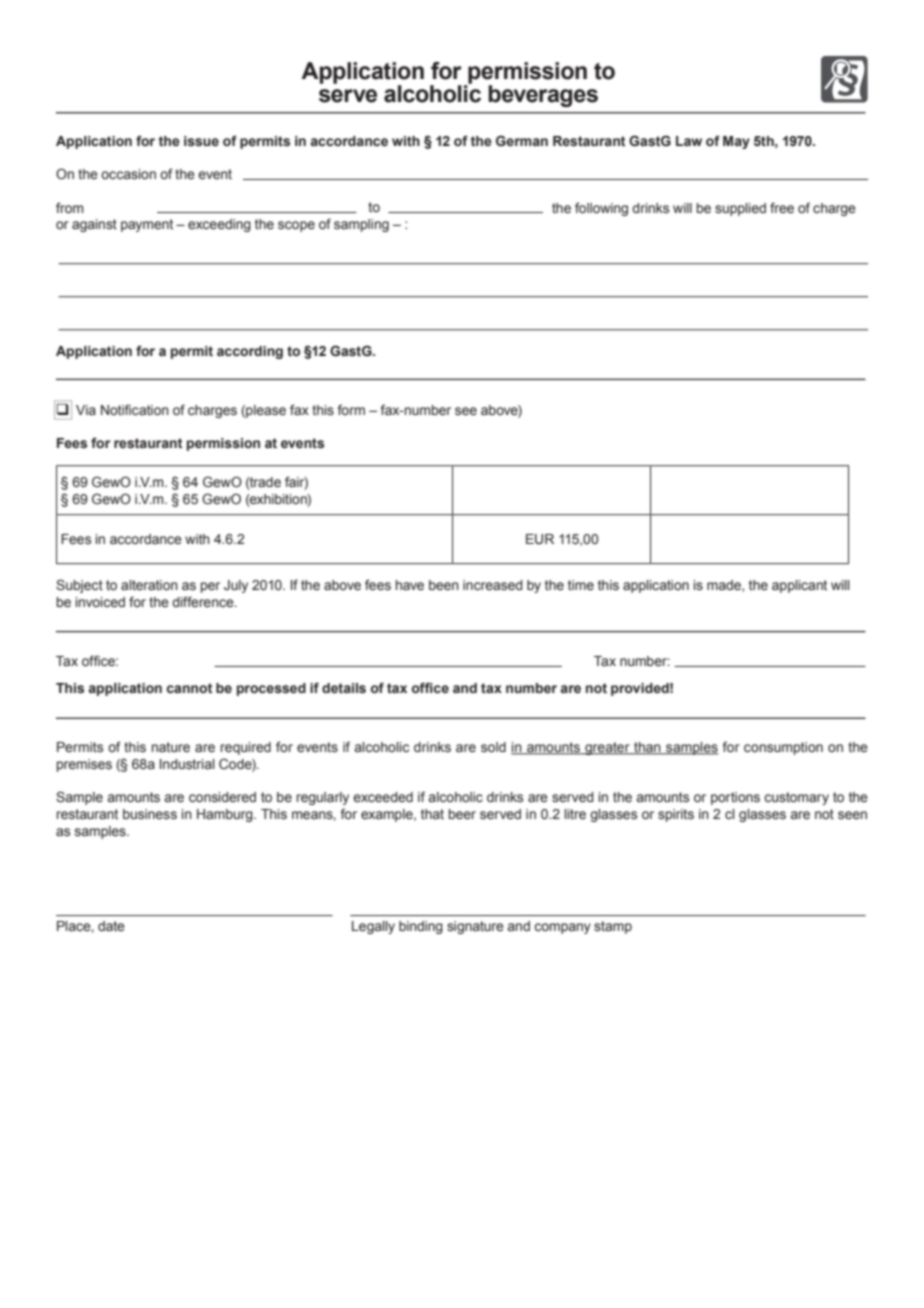  Describe the element at coordinates (522, 141) in the image. I see `German` at that location.
